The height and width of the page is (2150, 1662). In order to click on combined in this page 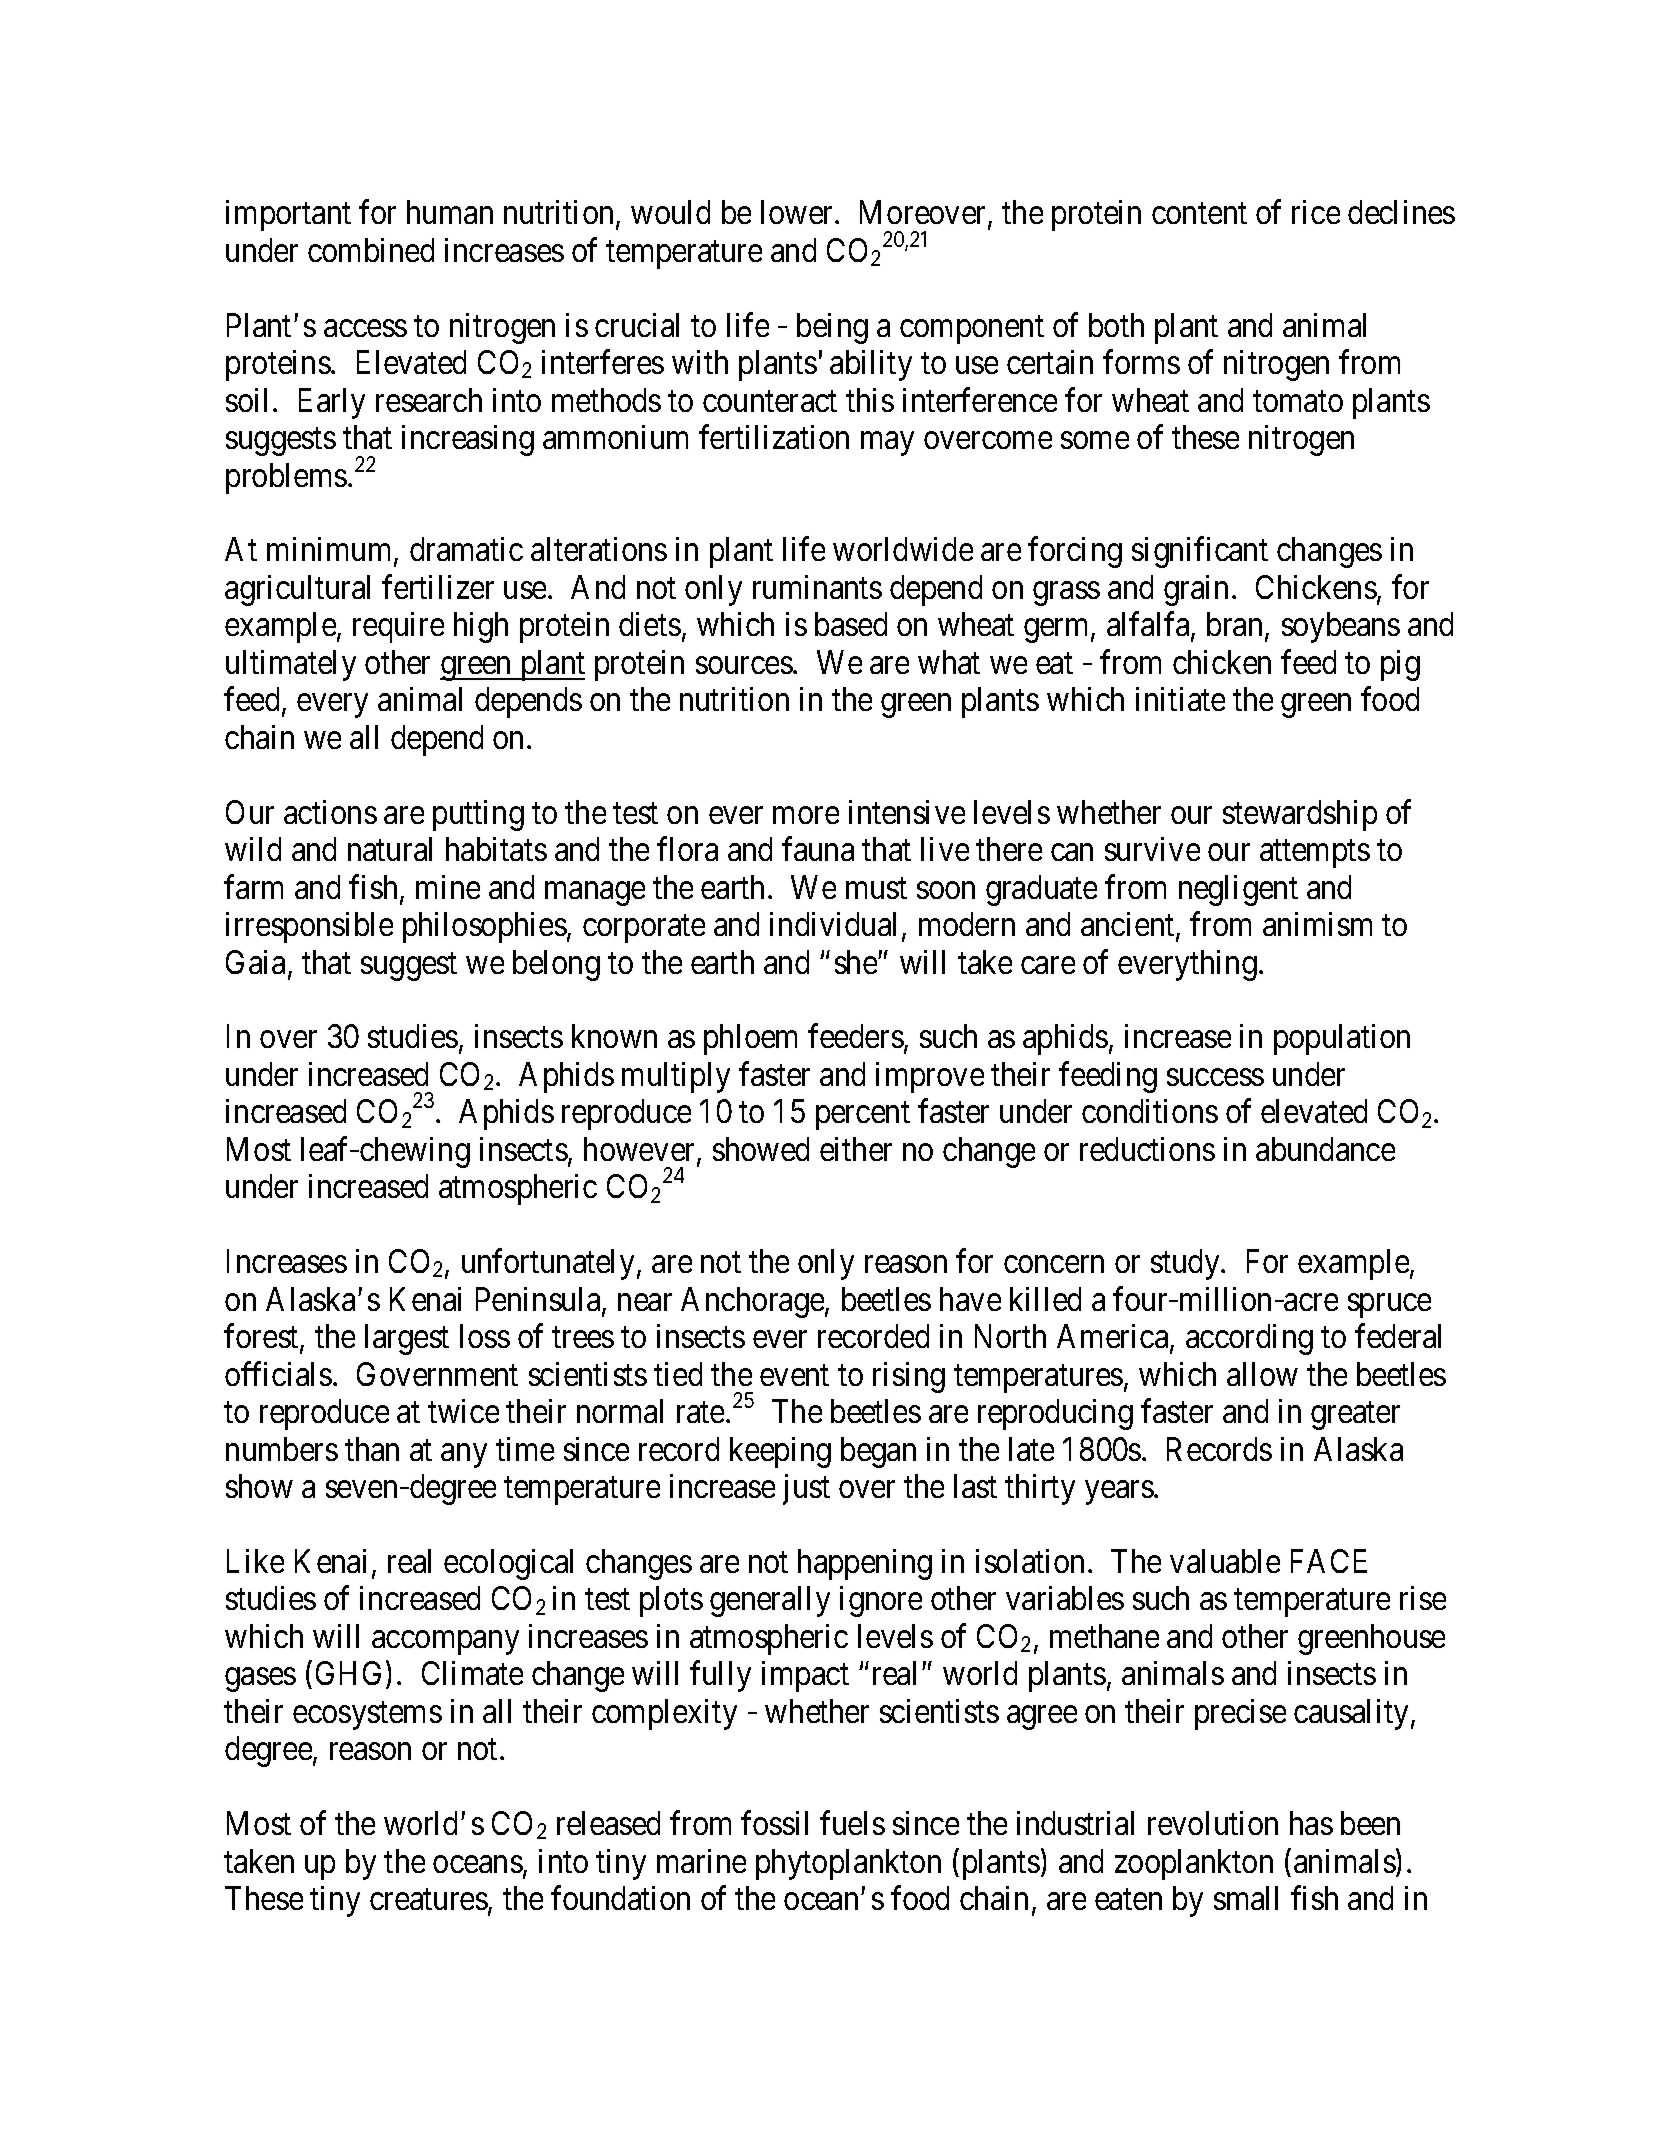, I will do `click(371, 250)`.
